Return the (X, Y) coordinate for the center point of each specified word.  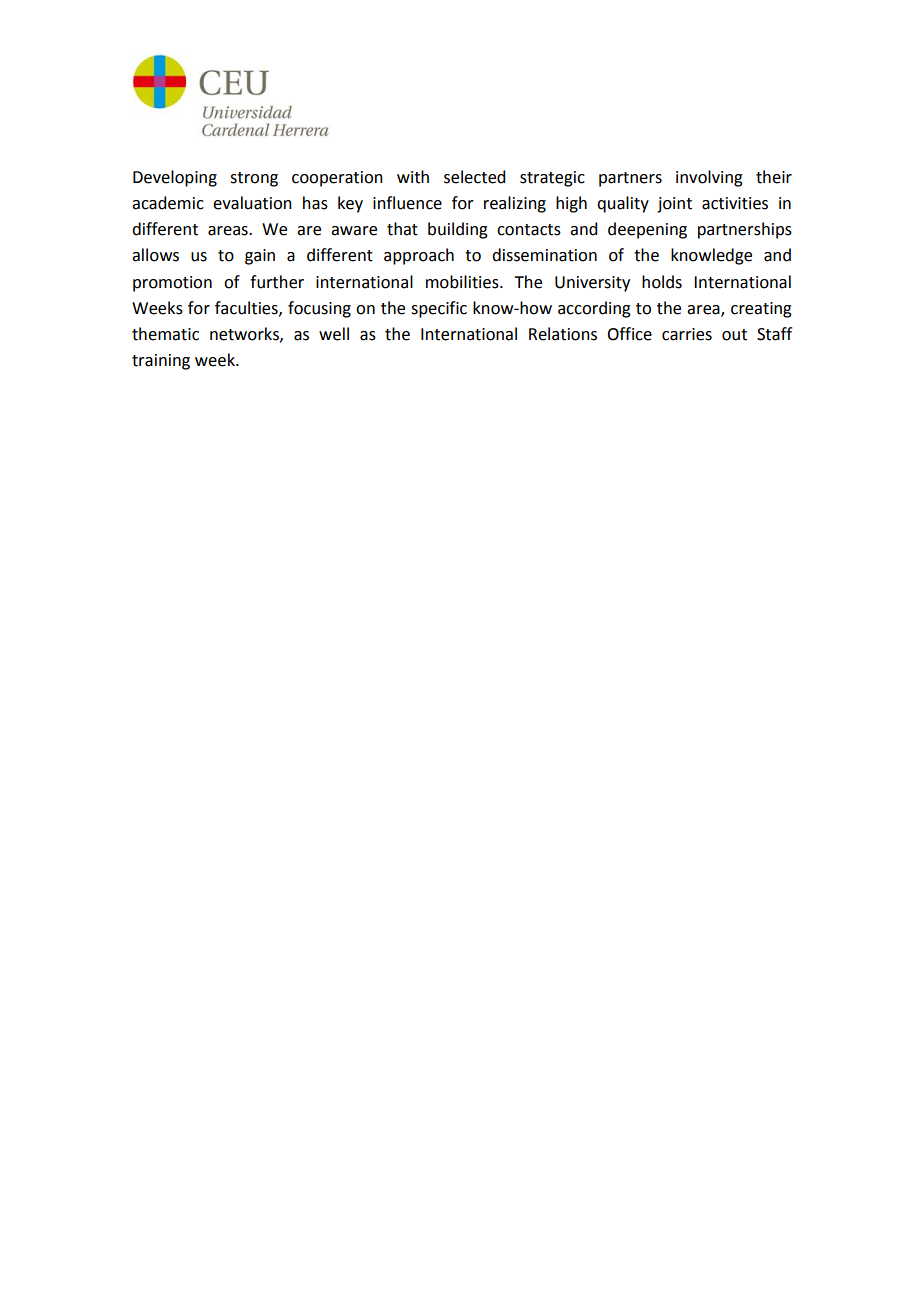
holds (662, 282)
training (161, 362)
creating (761, 310)
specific (439, 309)
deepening (647, 230)
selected (474, 177)
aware (354, 231)
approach (419, 256)
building (458, 230)
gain (260, 257)
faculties (247, 308)
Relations (563, 334)
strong (254, 179)
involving (709, 178)
